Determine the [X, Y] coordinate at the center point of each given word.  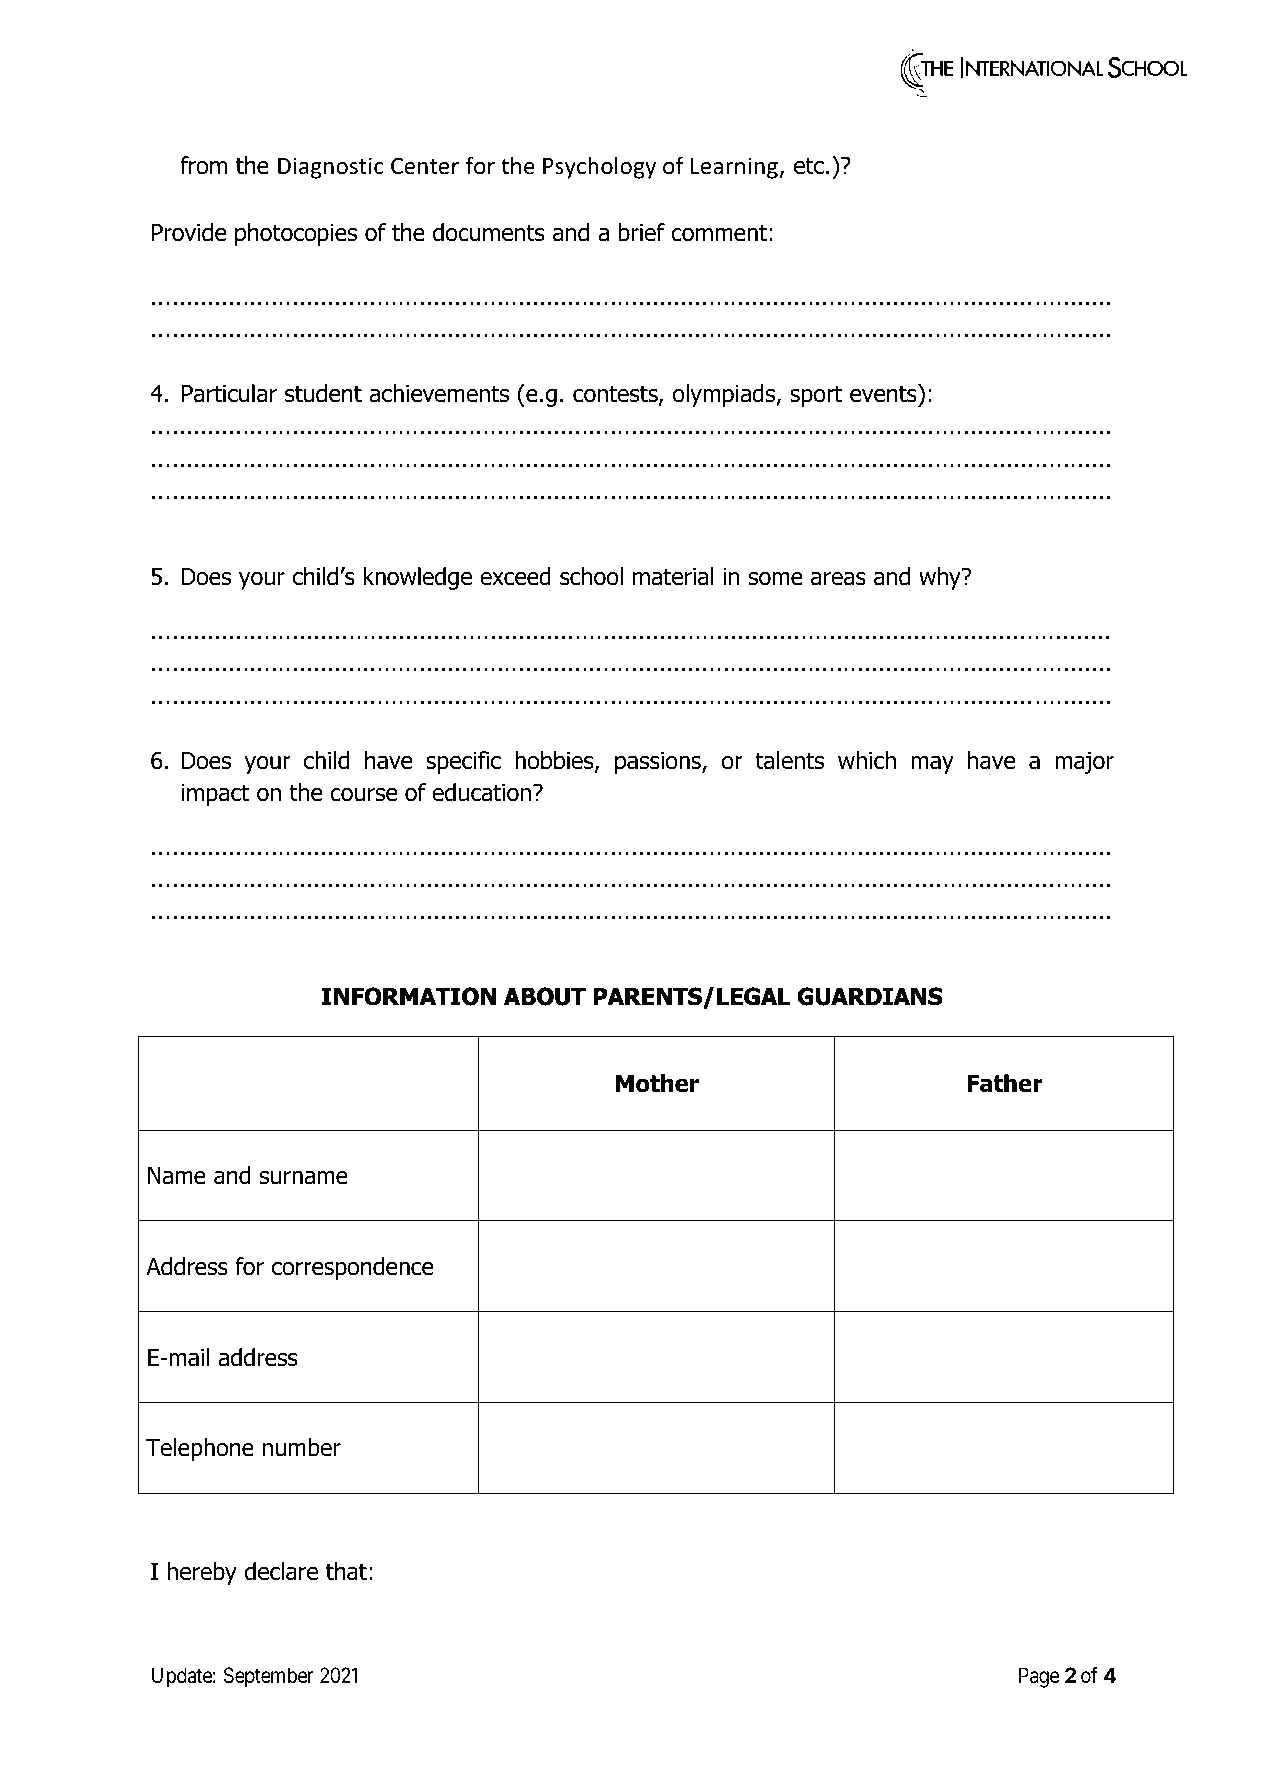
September [268, 1677]
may [932, 765]
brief [642, 232]
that [346, 1571]
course [364, 795]
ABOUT [545, 996]
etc [809, 166]
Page [1039, 1677]
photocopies [296, 234]
